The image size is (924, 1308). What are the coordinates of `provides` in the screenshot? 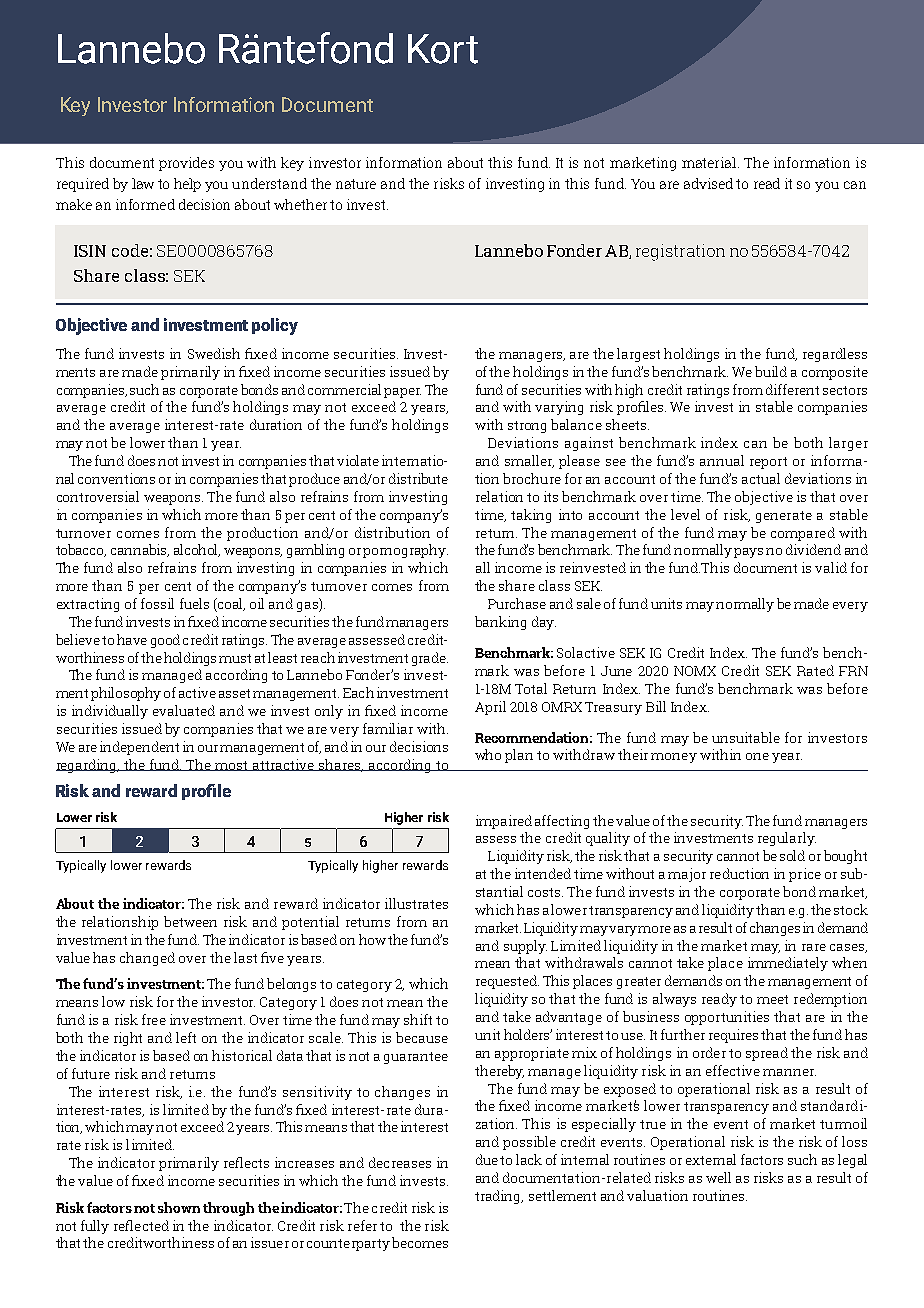 It's located at (186, 164).
